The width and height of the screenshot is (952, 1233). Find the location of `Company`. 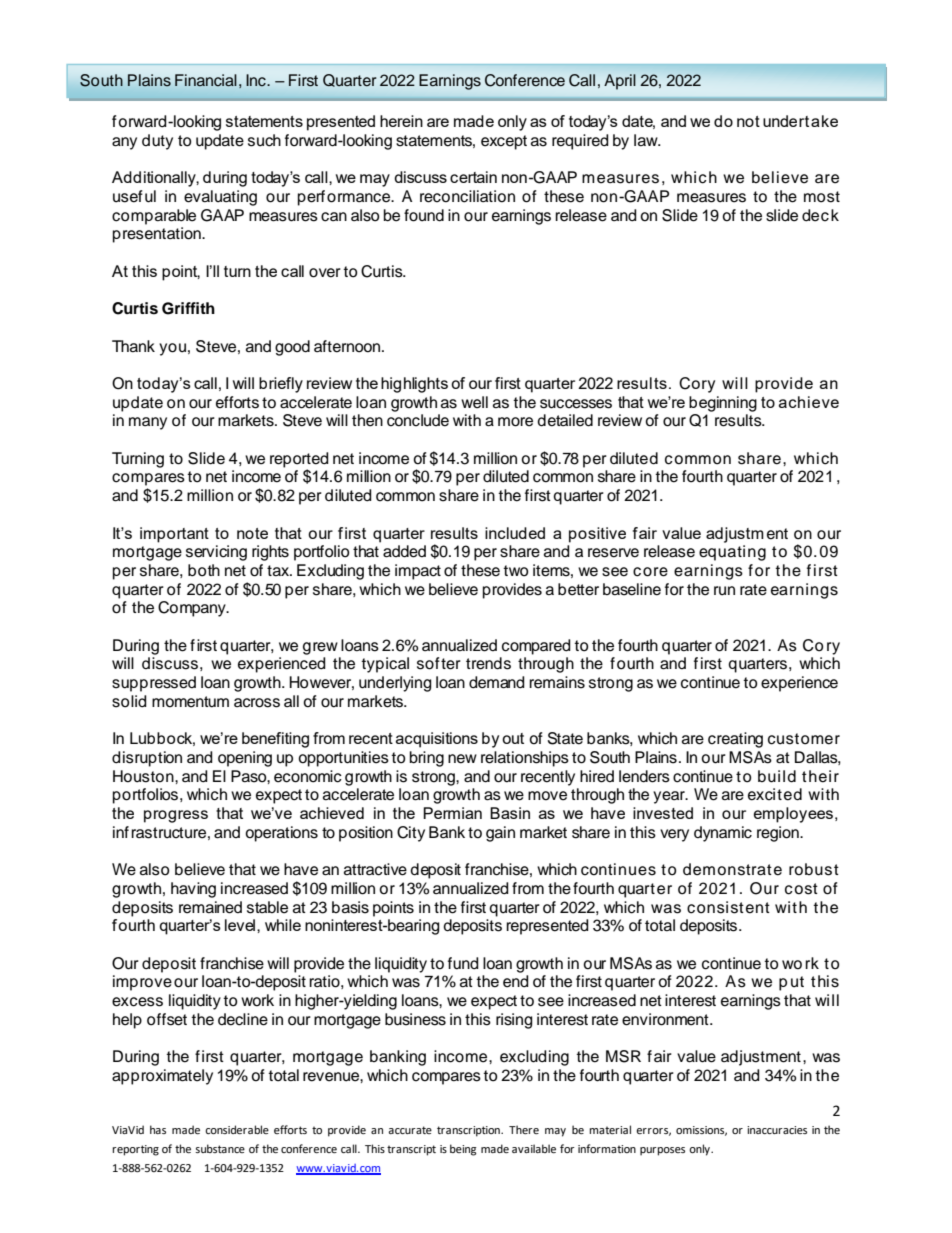

Company is located at coordinates (193, 609).
